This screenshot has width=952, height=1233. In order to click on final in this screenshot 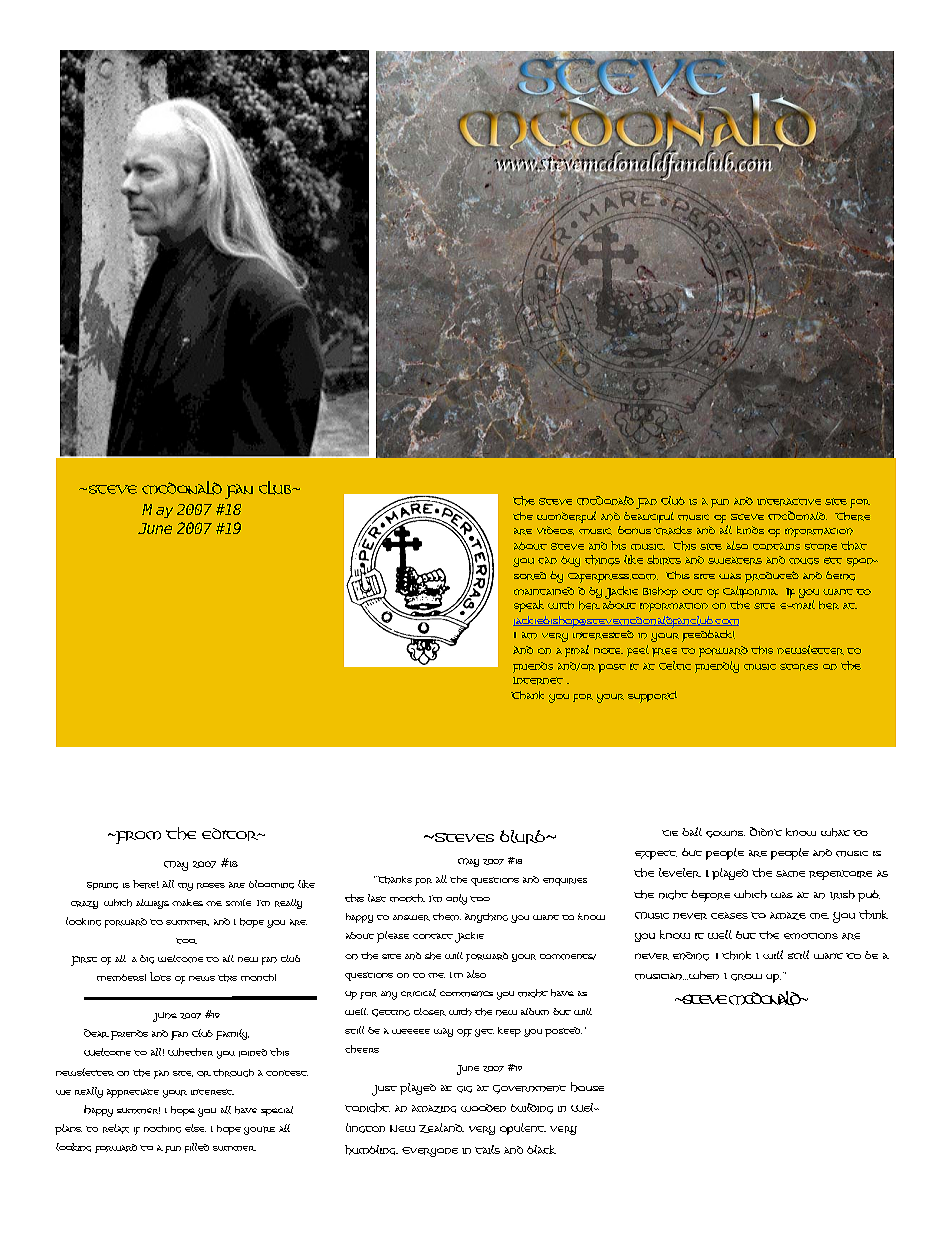, I will do `click(577, 651)`.
